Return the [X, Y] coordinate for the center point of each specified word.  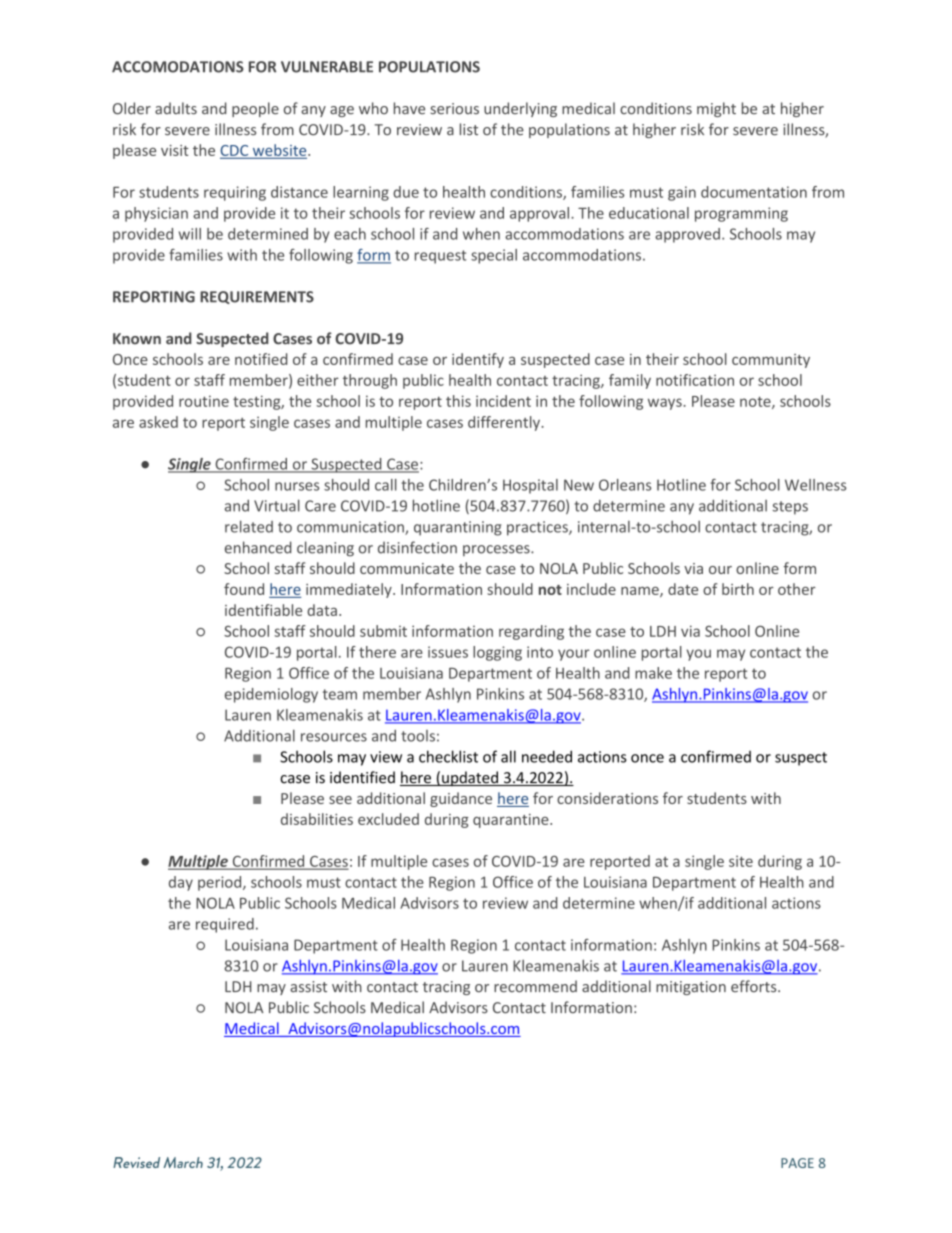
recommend [535, 986]
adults [176, 108]
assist [308, 987]
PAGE [797, 1163]
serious [454, 108]
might [716, 109]
